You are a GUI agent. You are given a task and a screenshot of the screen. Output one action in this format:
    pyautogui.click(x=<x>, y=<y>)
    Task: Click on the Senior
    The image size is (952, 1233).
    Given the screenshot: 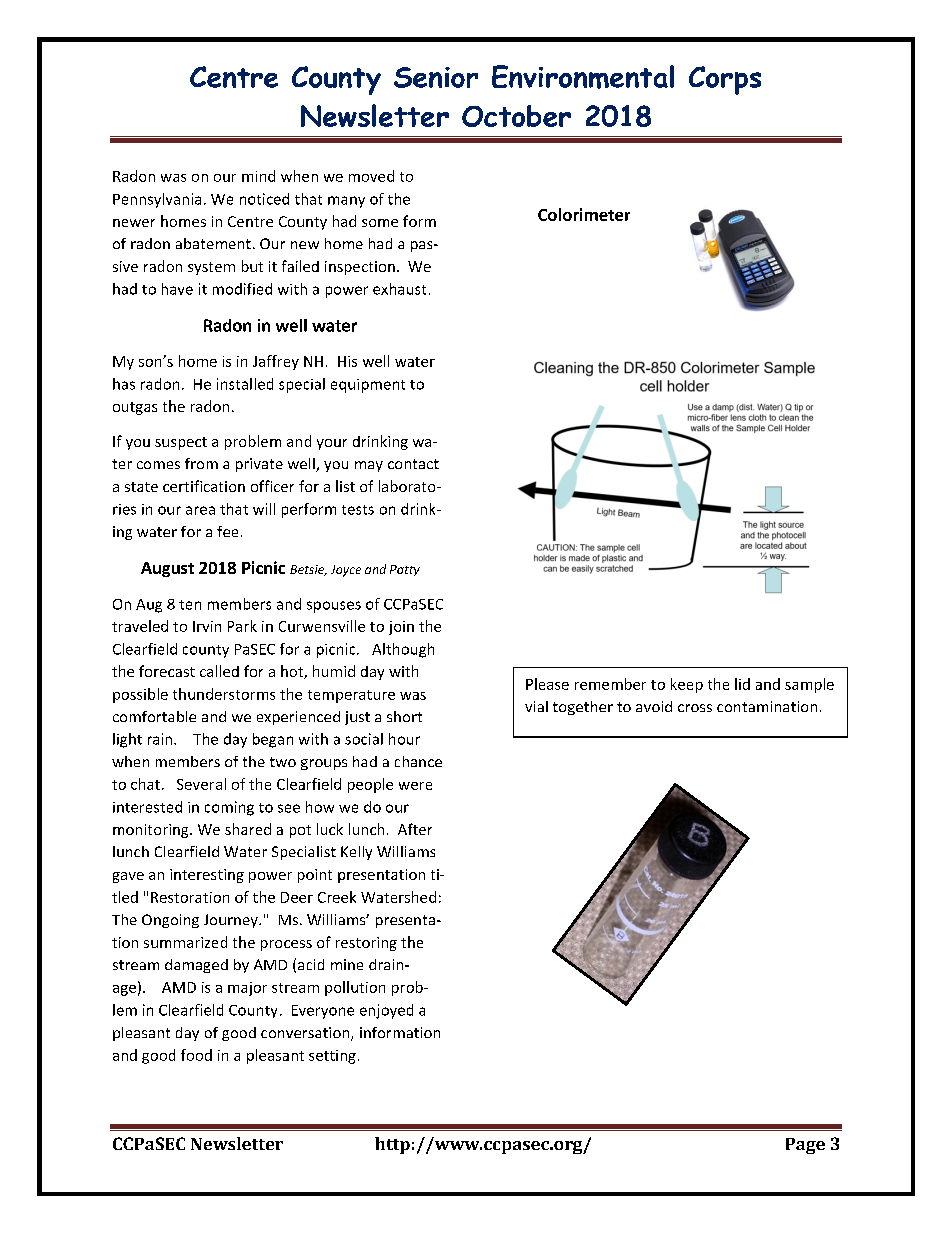 What is the action you would take?
    pyautogui.click(x=436, y=77)
